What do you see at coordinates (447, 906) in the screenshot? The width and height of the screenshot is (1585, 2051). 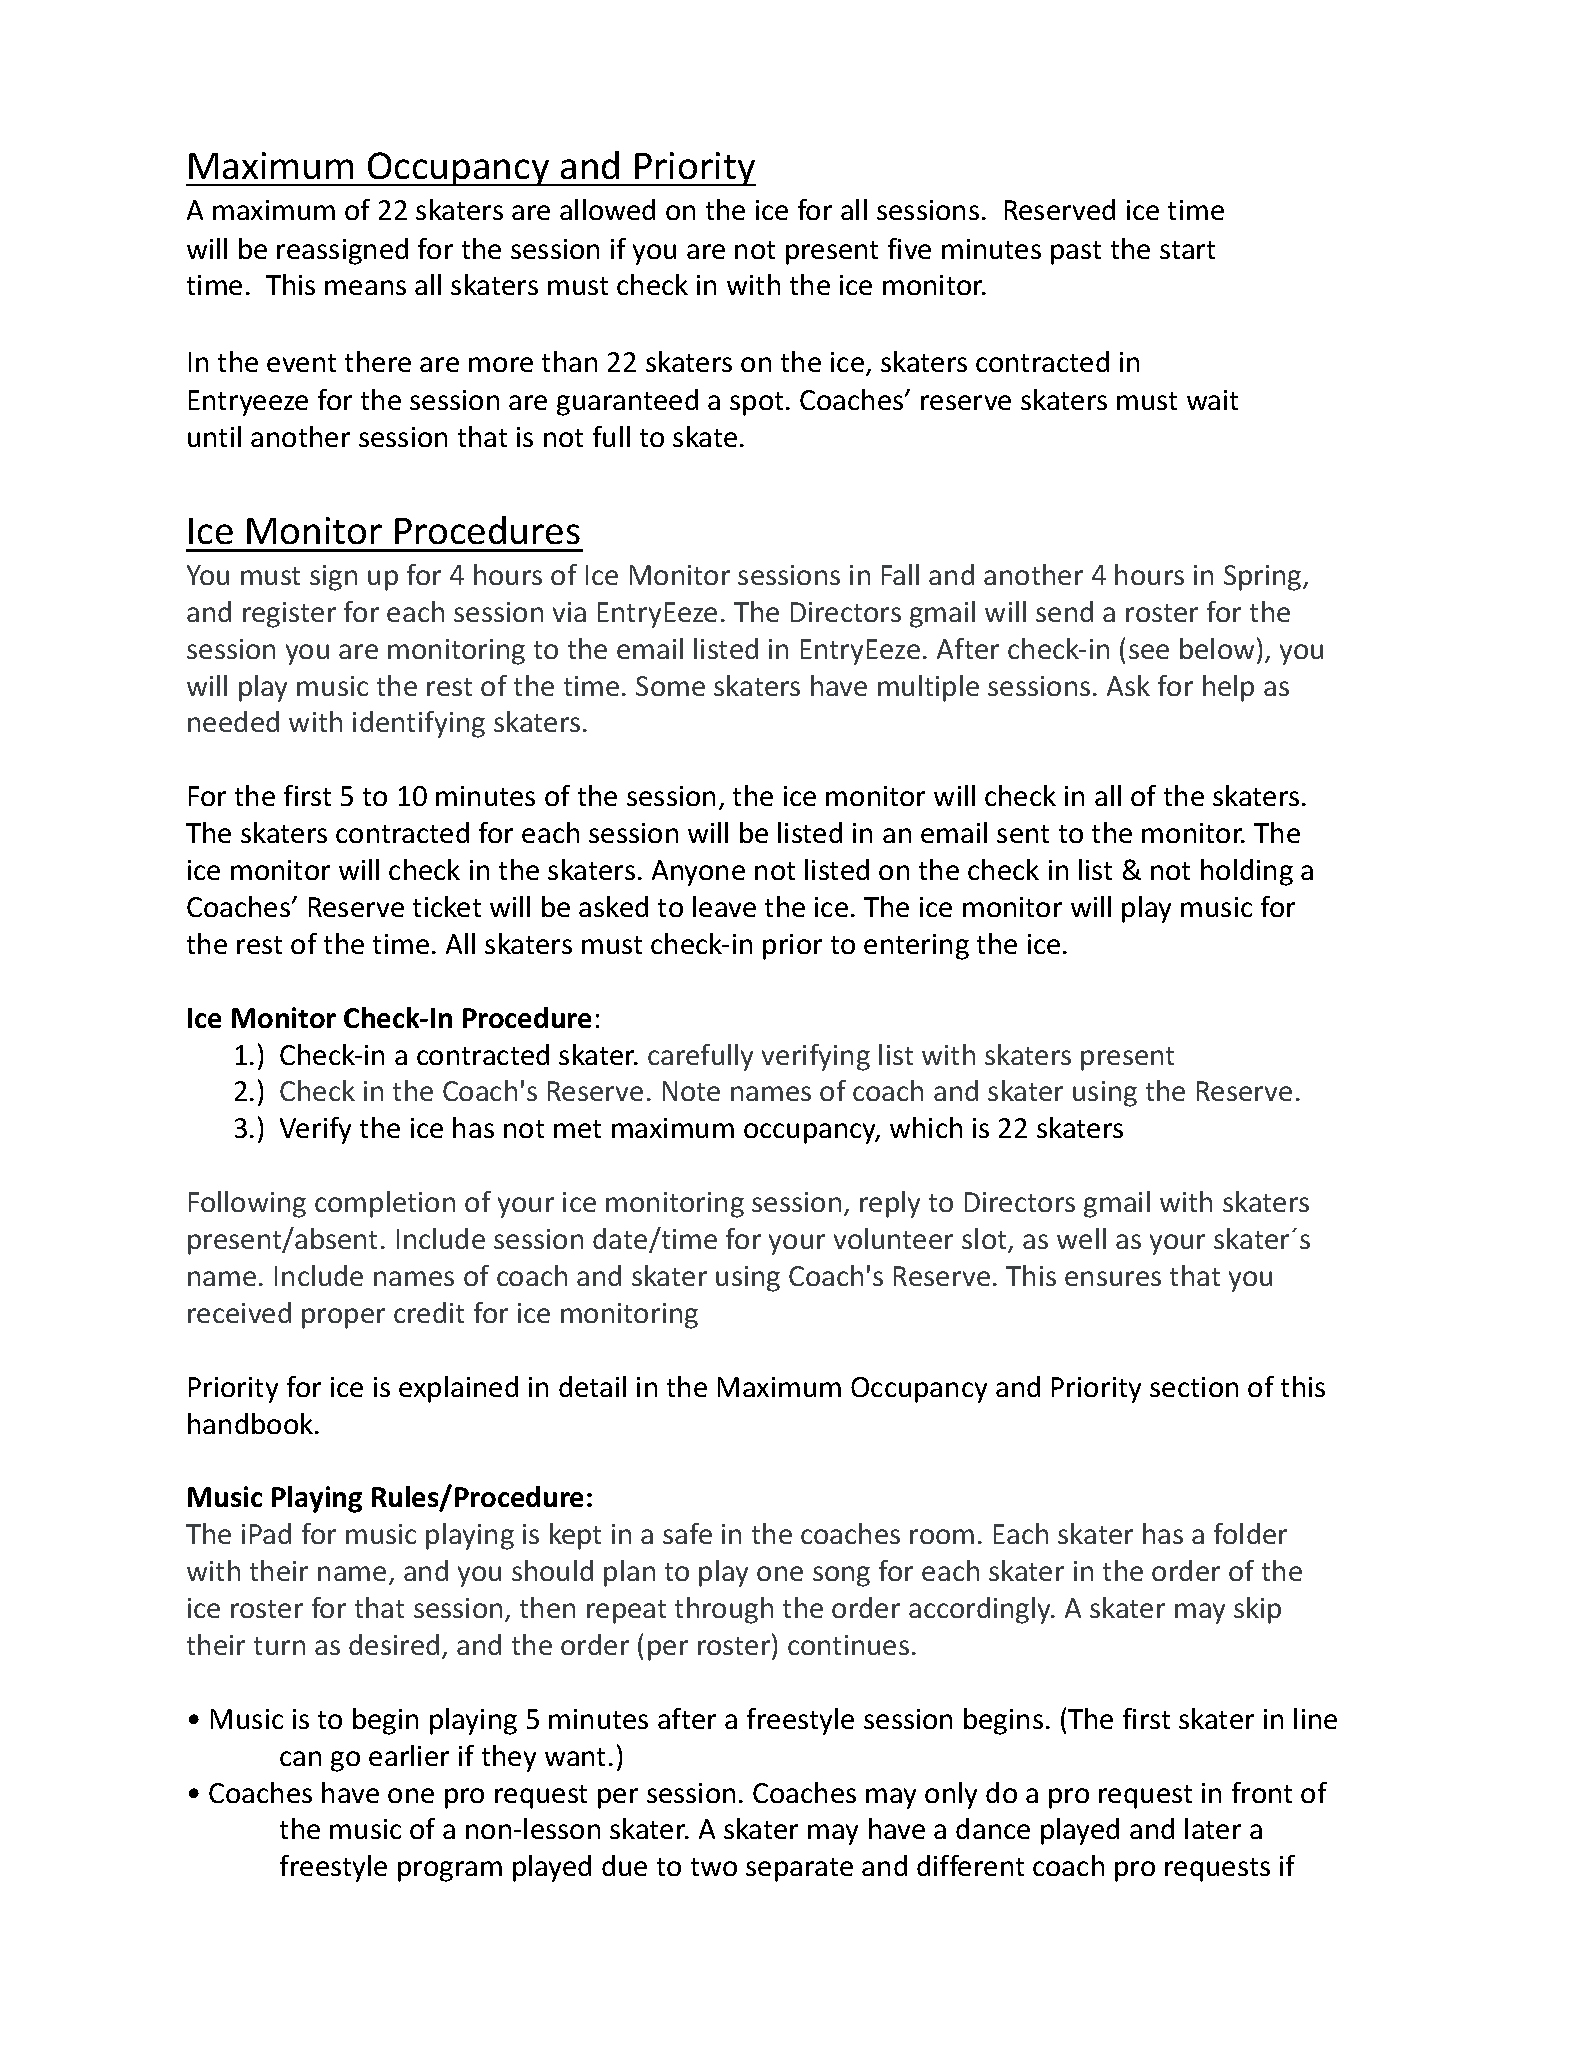 I see `ticket` at bounding box center [447, 906].
